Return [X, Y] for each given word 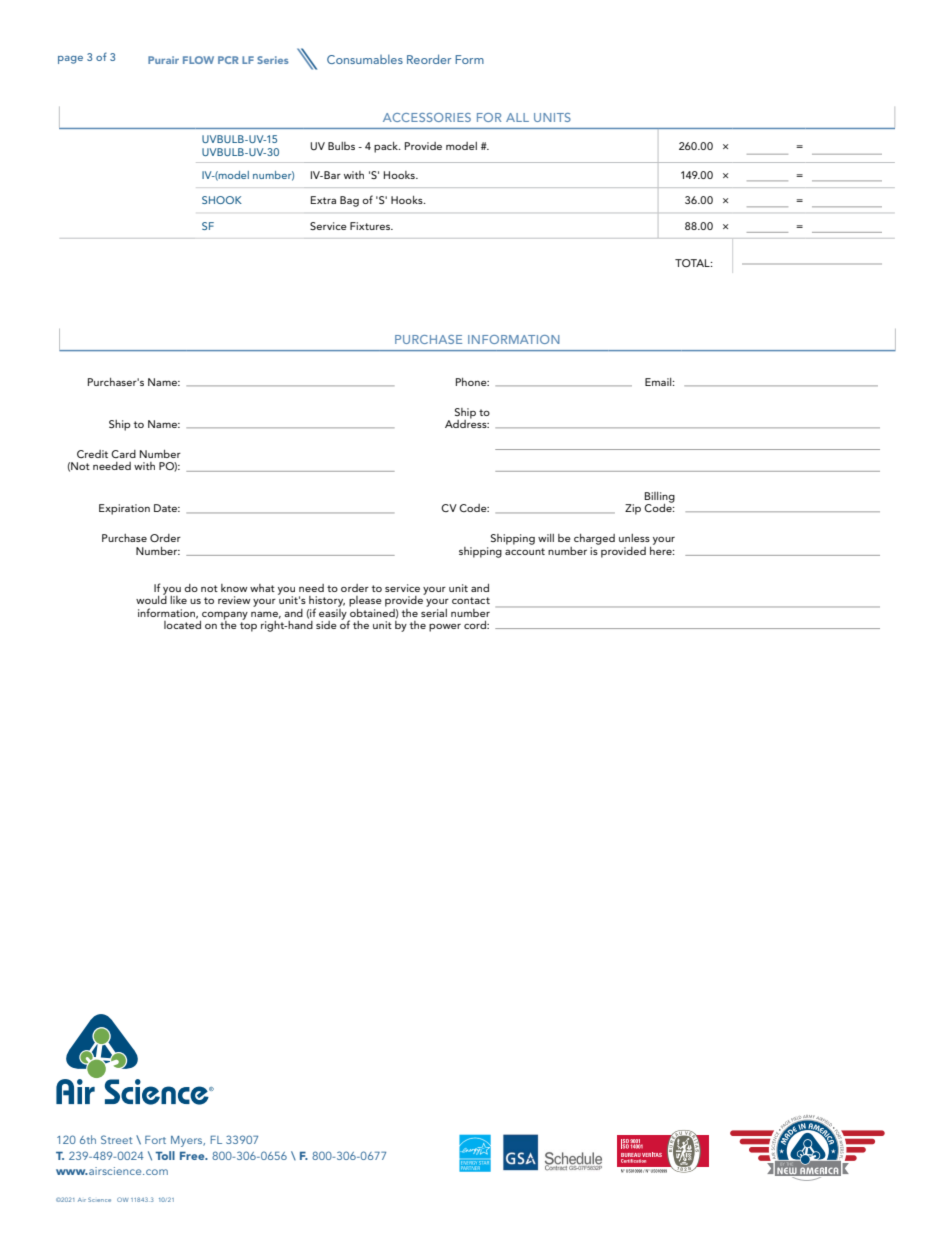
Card [123, 454]
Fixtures [371, 226]
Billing [660, 498]
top [248, 627]
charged [594, 539]
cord [476, 625]
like [178, 600]
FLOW [198, 60]
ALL [517, 117]
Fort [155, 1139]
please [365, 601]
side [326, 625]
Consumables [365, 59]
